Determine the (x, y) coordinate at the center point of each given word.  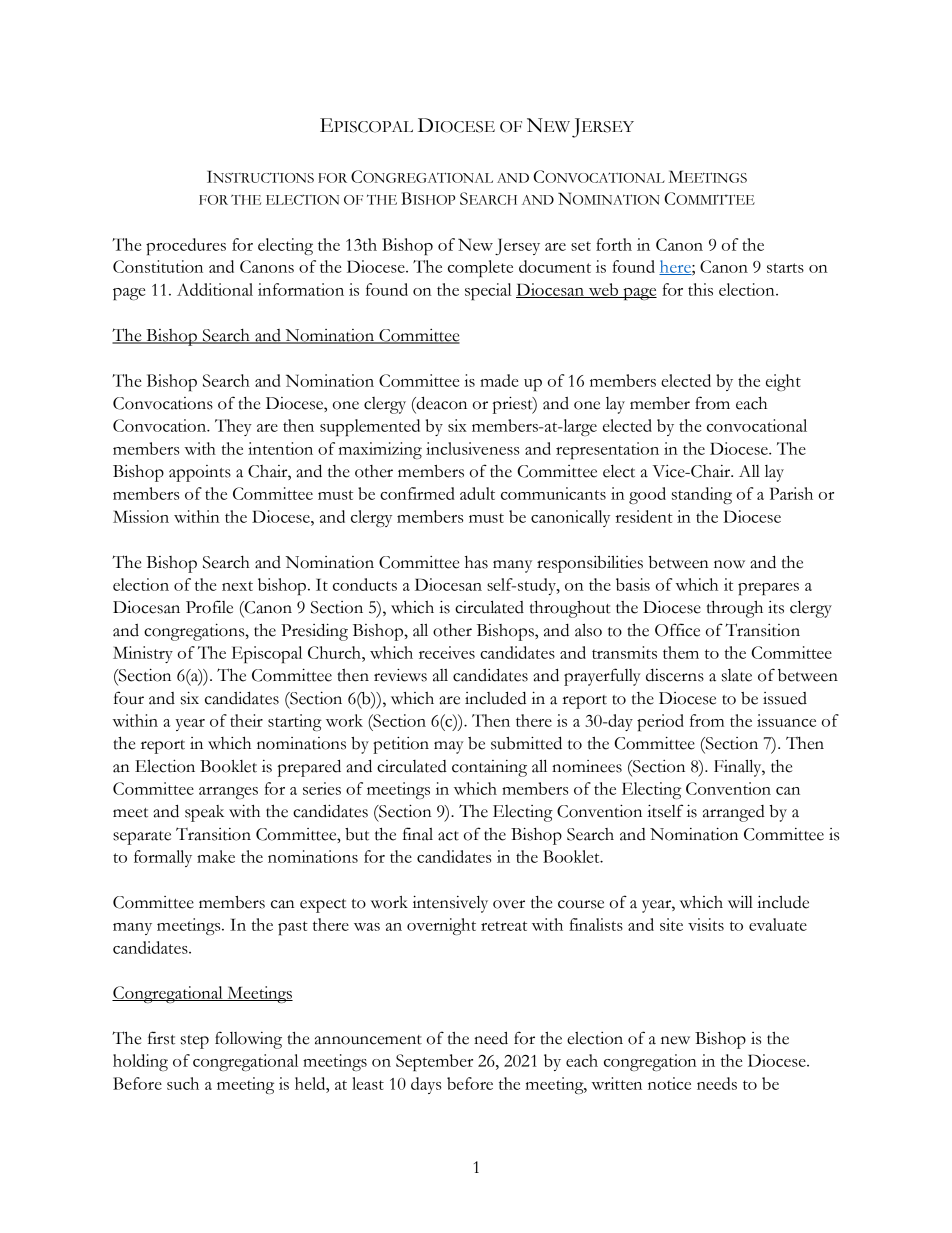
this (700, 289)
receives (447, 652)
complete (480, 268)
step (195, 1042)
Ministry (143, 654)
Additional (215, 289)
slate (737, 675)
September (434, 1062)
